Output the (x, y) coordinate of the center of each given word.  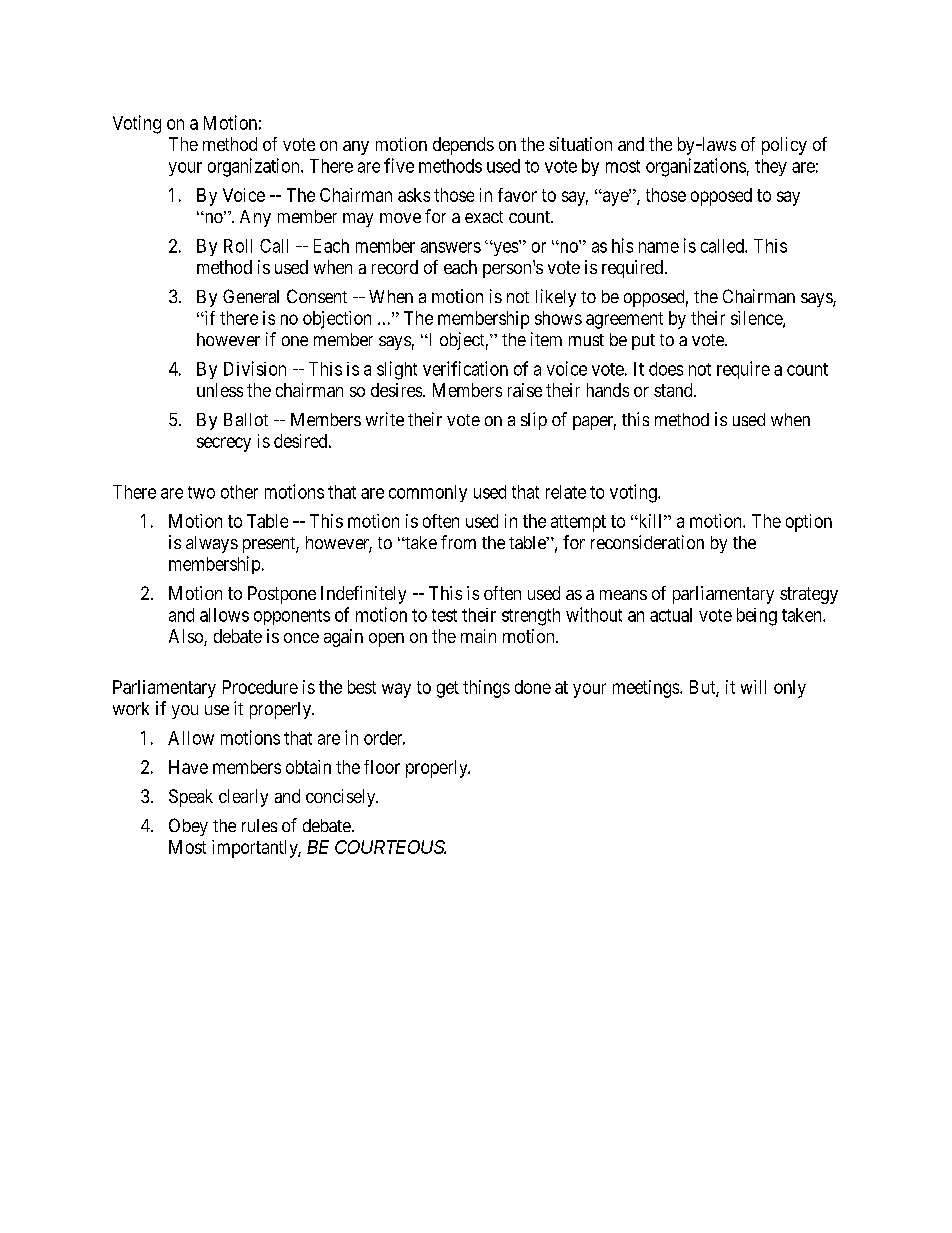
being (757, 617)
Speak (191, 798)
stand (674, 390)
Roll (238, 246)
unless (220, 390)
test (444, 615)
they (771, 167)
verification (465, 368)
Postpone (282, 595)
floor (382, 767)
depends (463, 146)
